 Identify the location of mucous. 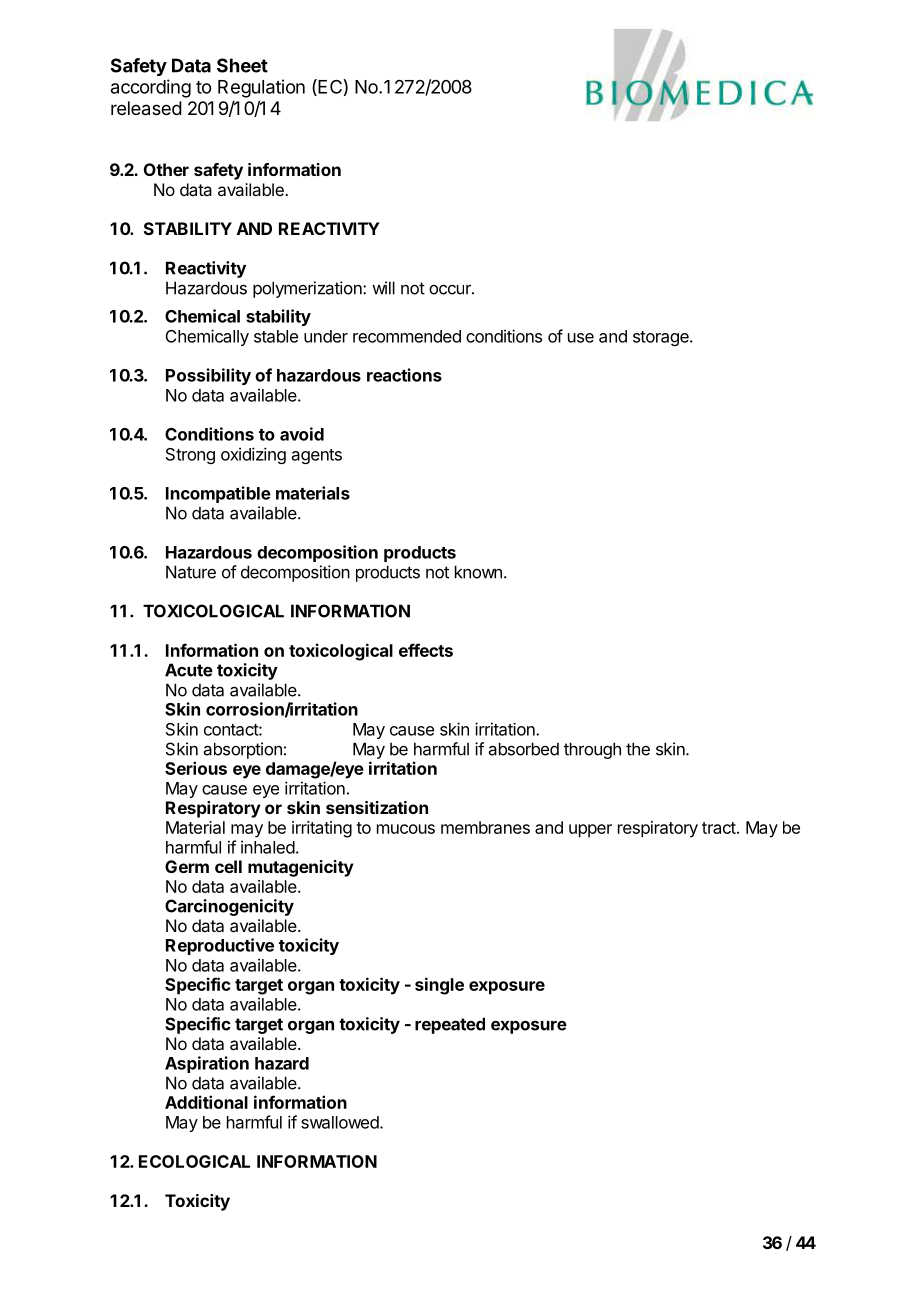
(406, 829).
